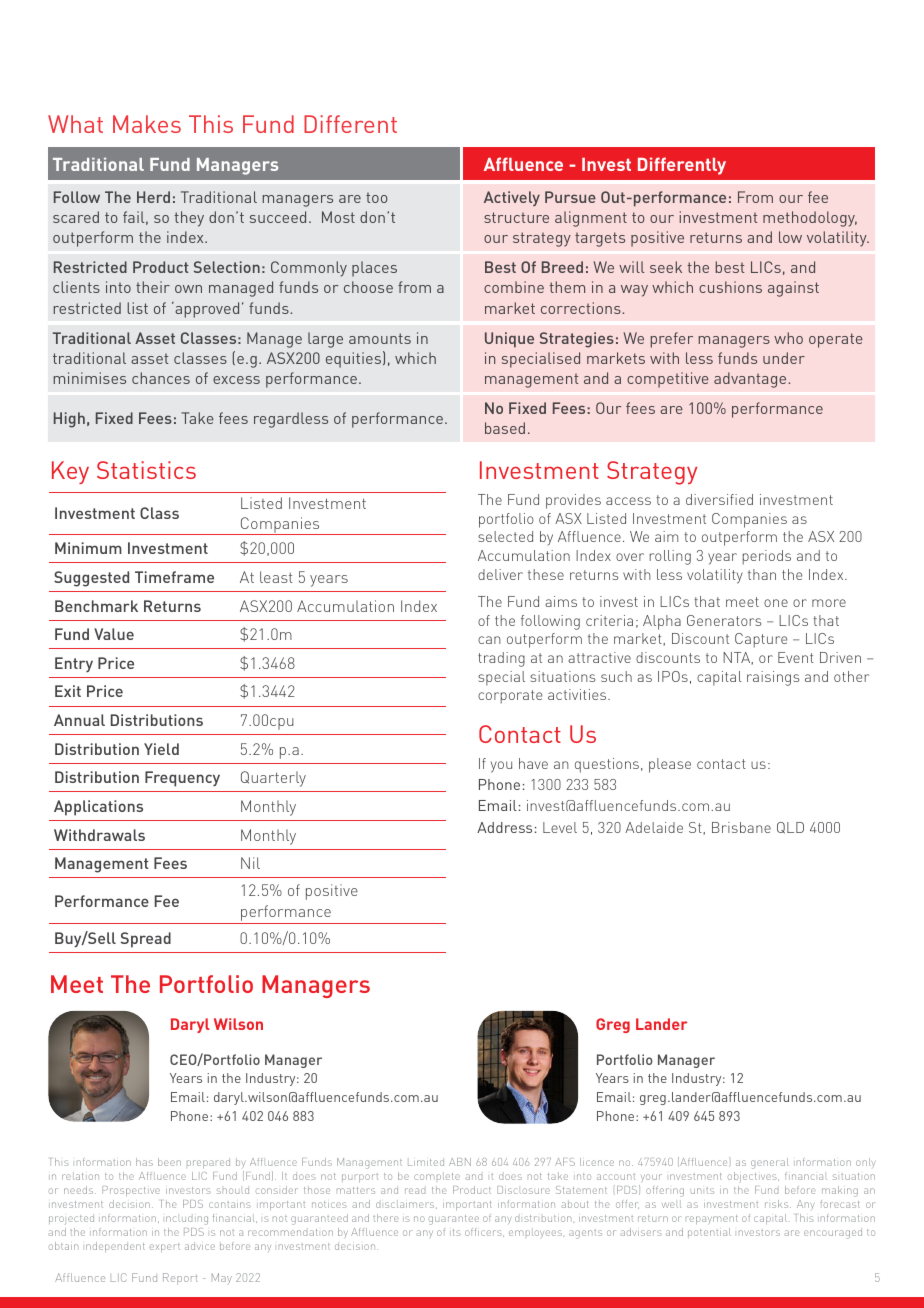 The width and height of the document is (924, 1308). What do you see at coordinates (512, 198) in the document?
I see `Actively` at bounding box center [512, 198].
